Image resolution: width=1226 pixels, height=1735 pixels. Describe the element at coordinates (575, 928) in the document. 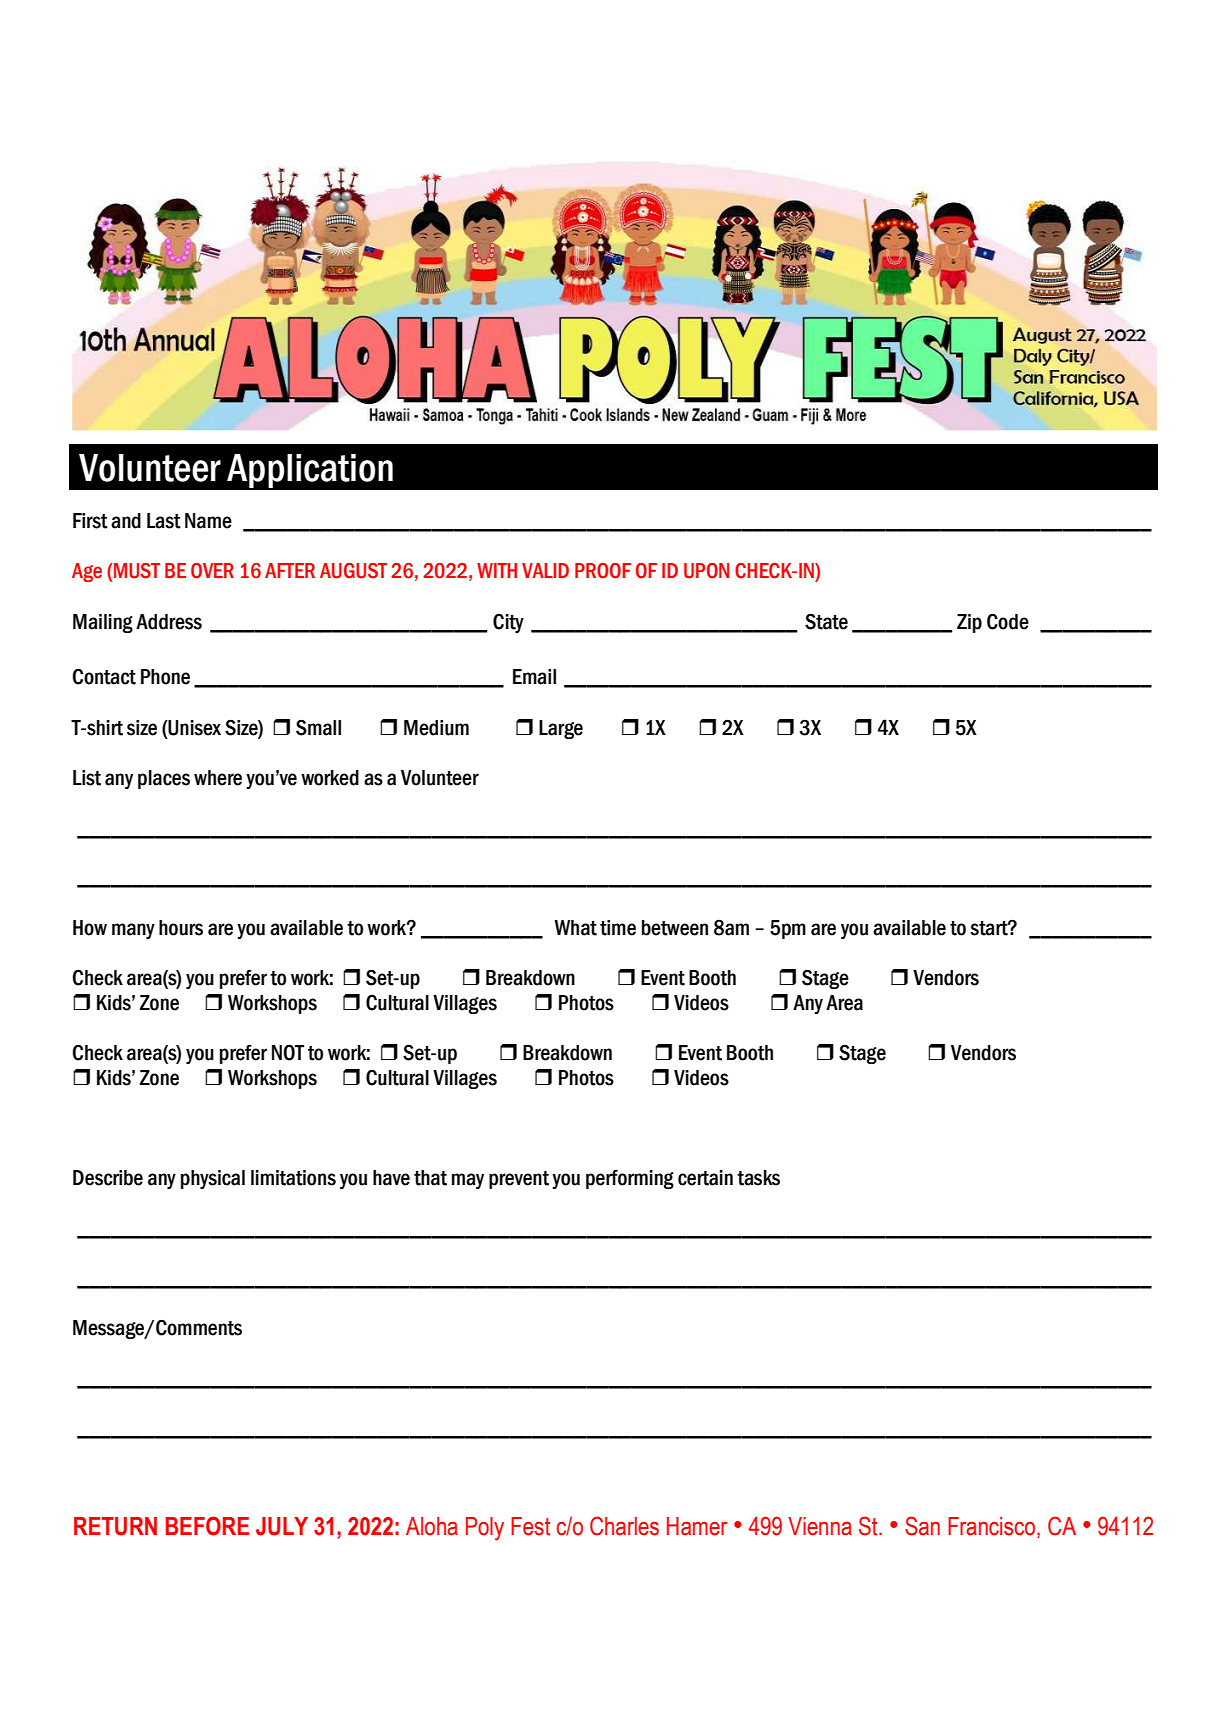

I see `What` at that location.
